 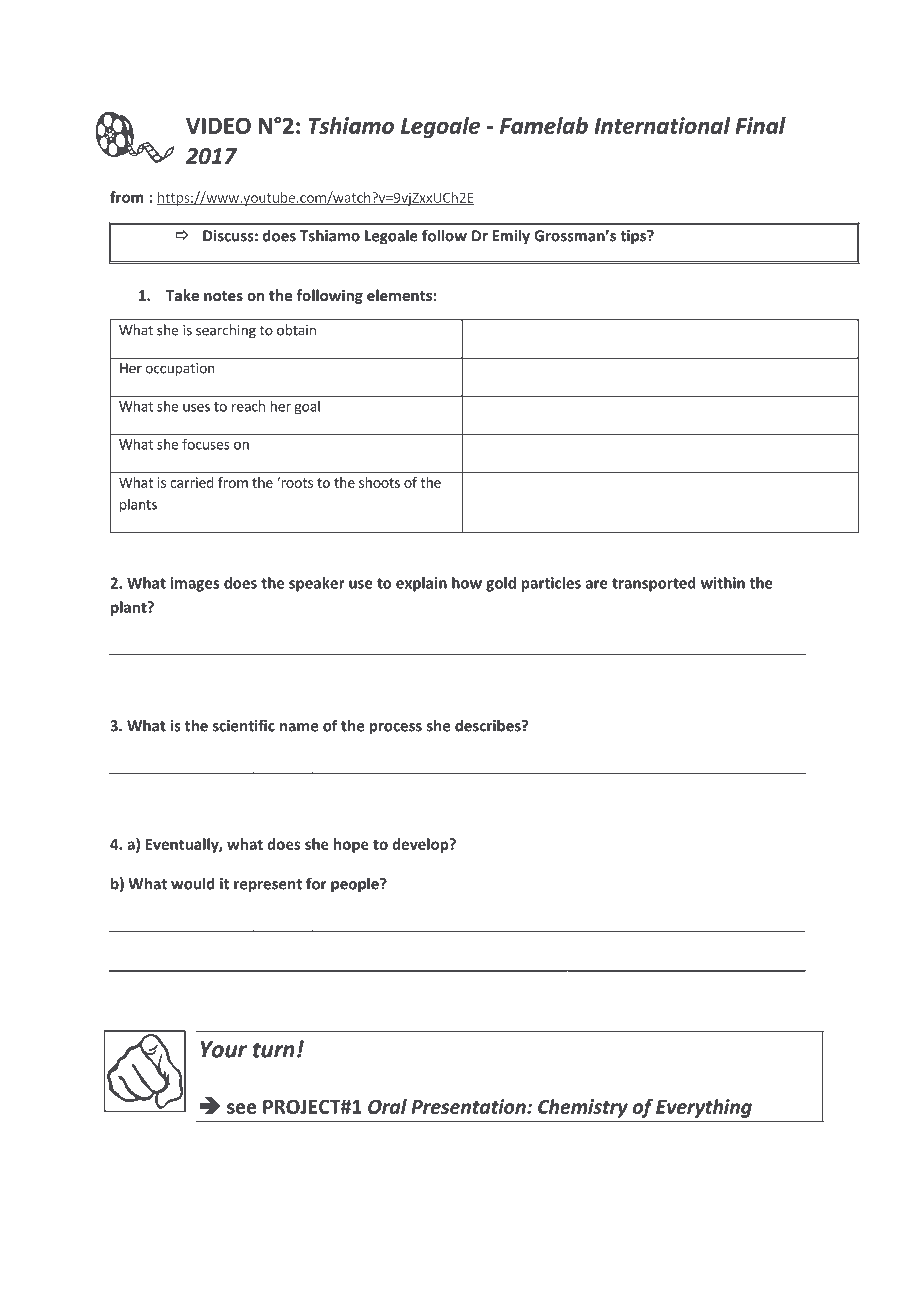 What do you see at coordinates (511, 237) in the page?
I see `Emily` at bounding box center [511, 237].
